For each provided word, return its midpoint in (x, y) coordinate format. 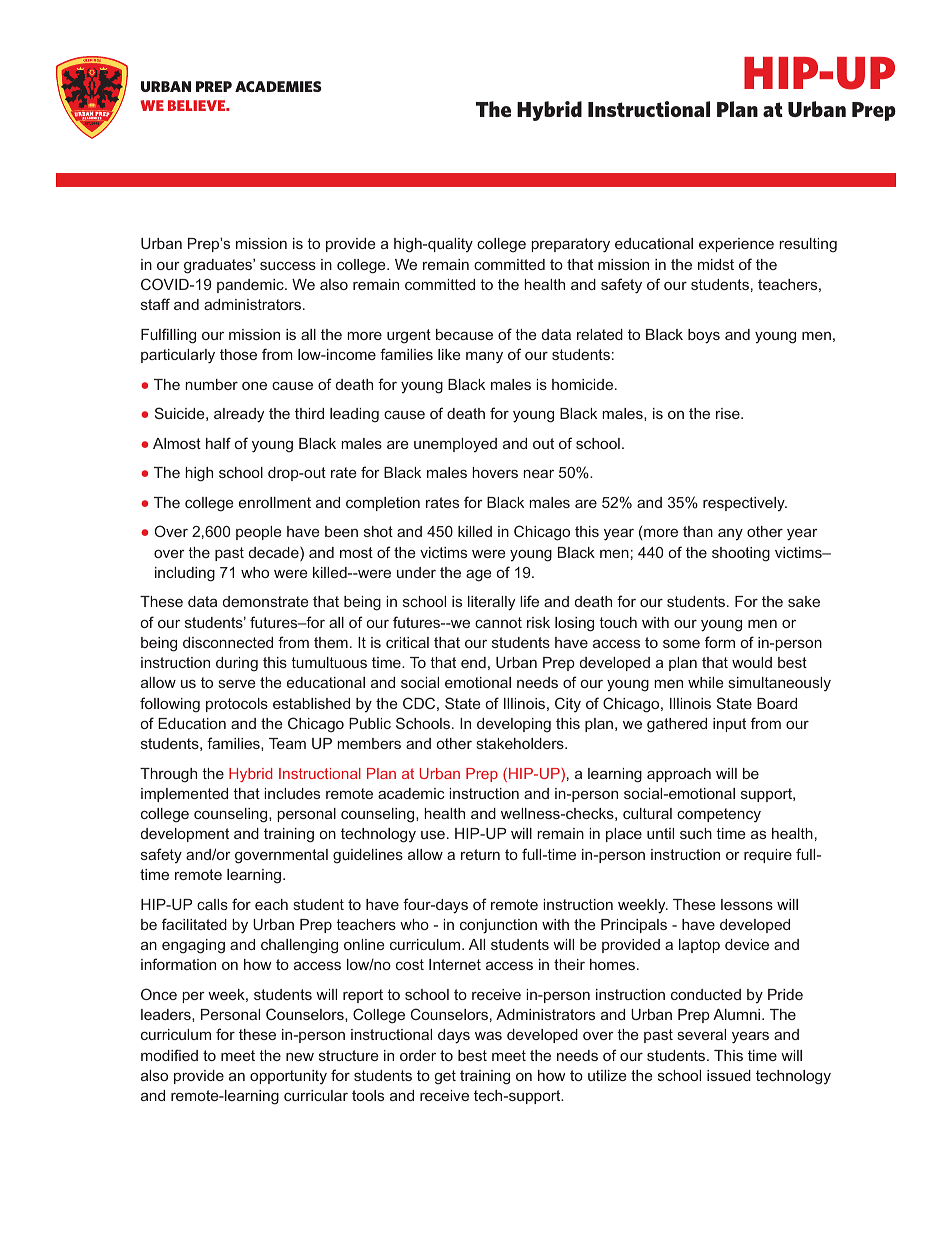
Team (287, 743)
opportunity (288, 1077)
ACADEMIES (278, 86)
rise (729, 413)
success (288, 265)
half (218, 443)
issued (729, 1075)
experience (736, 245)
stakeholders (521, 743)
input (729, 725)
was (488, 1035)
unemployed (455, 445)
